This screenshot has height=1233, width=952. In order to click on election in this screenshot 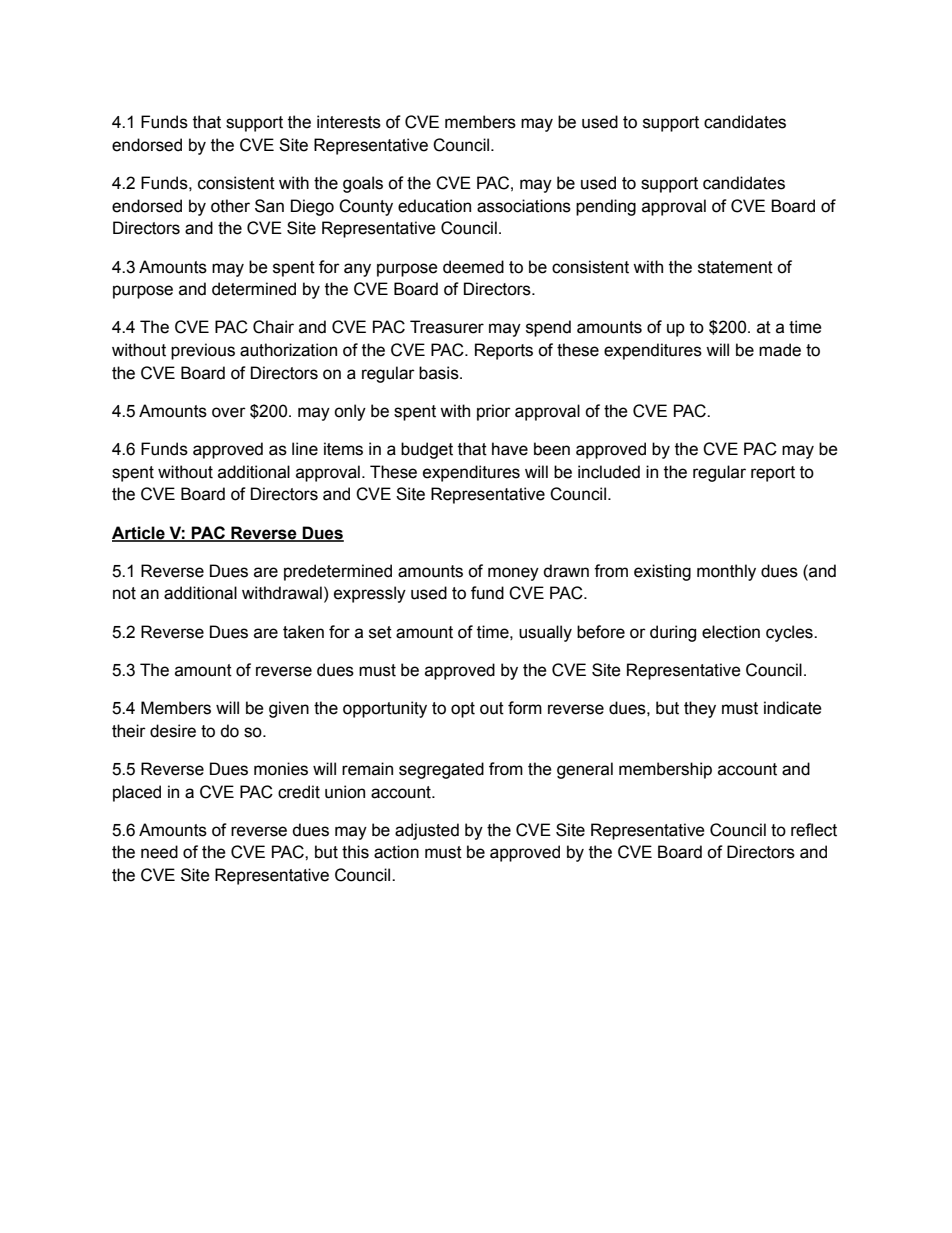, I will do `click(731, 632)`.
